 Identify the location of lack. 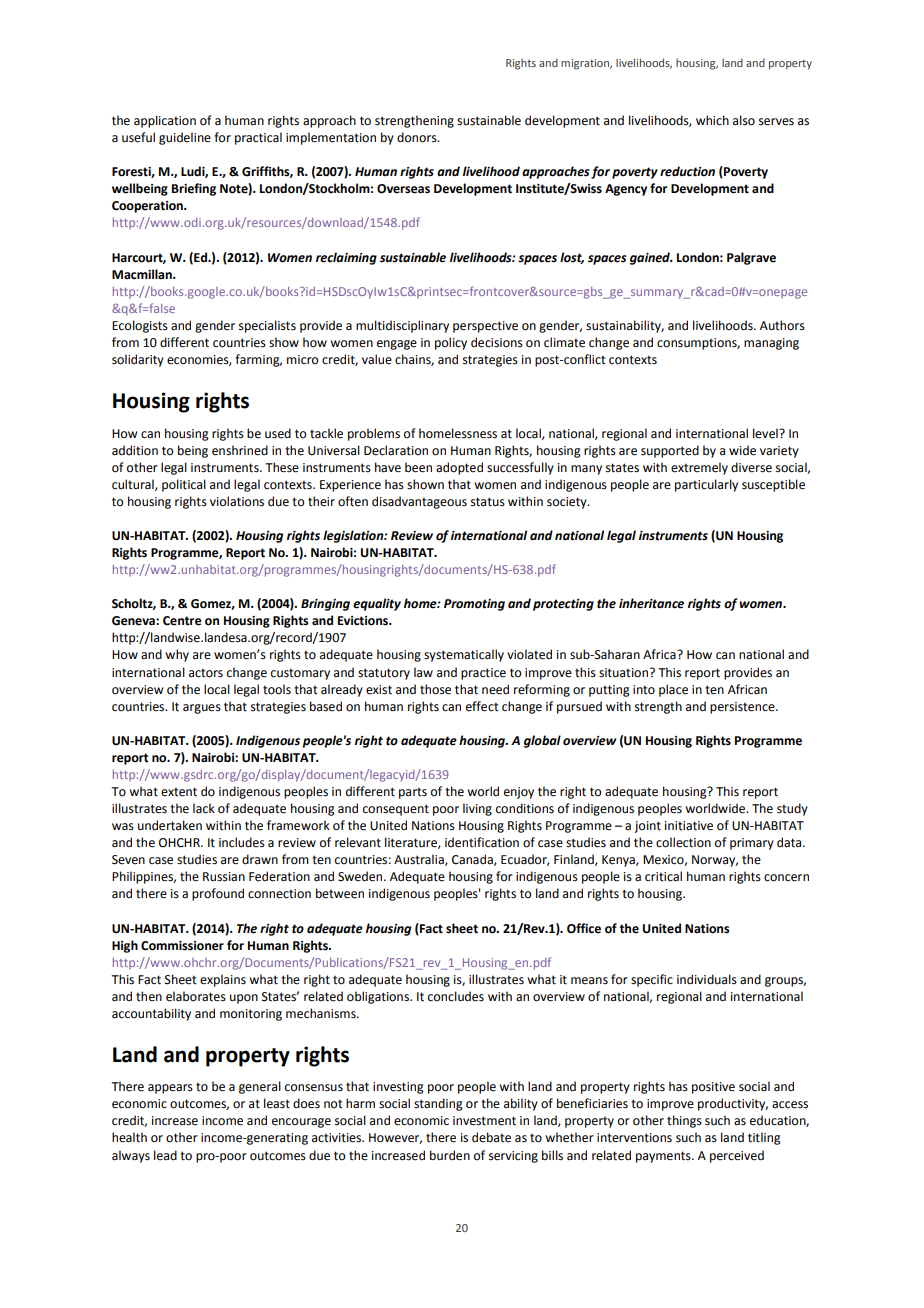
(204, 808).
